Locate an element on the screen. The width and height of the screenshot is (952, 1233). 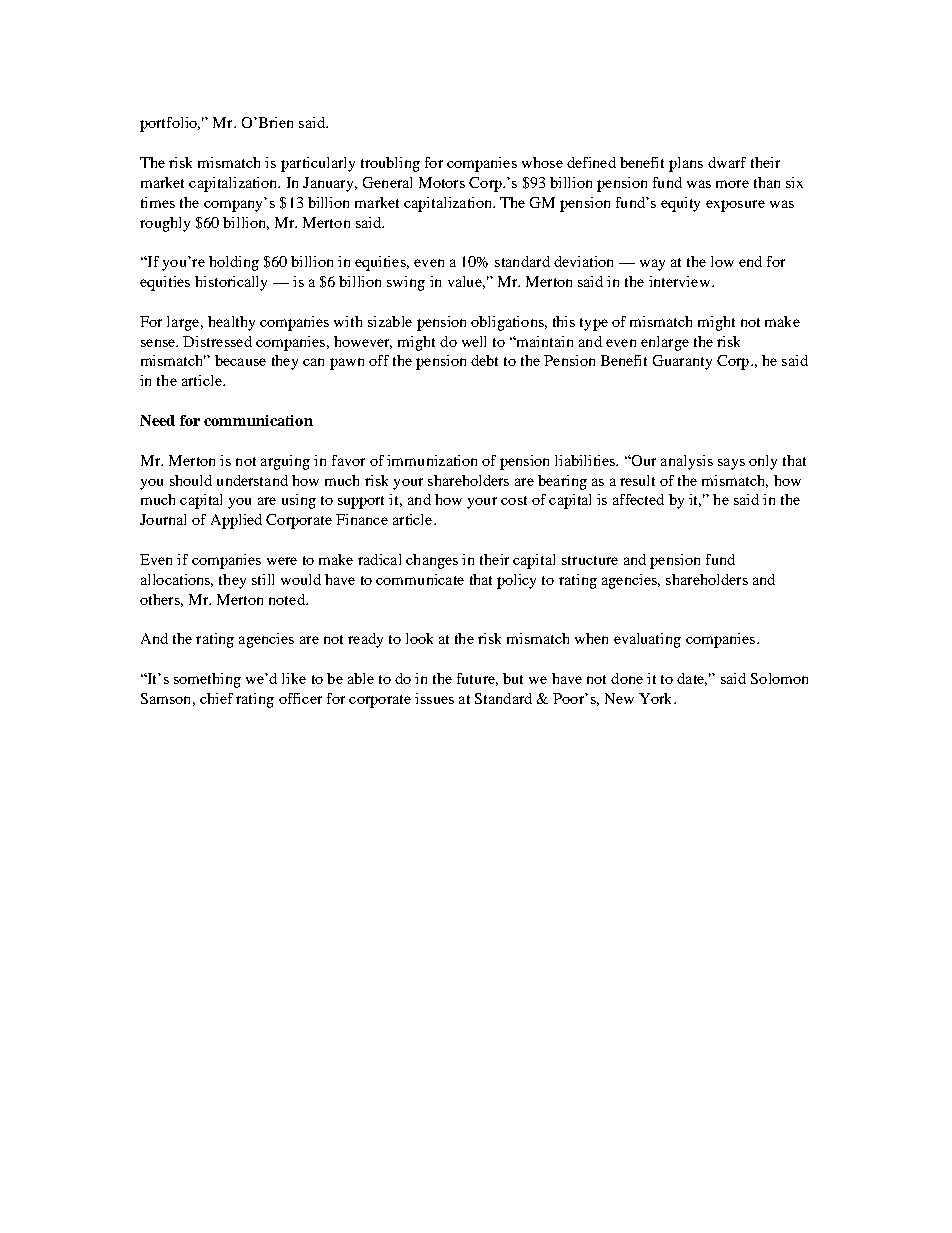
cost is located at coordinates (514, 500).
